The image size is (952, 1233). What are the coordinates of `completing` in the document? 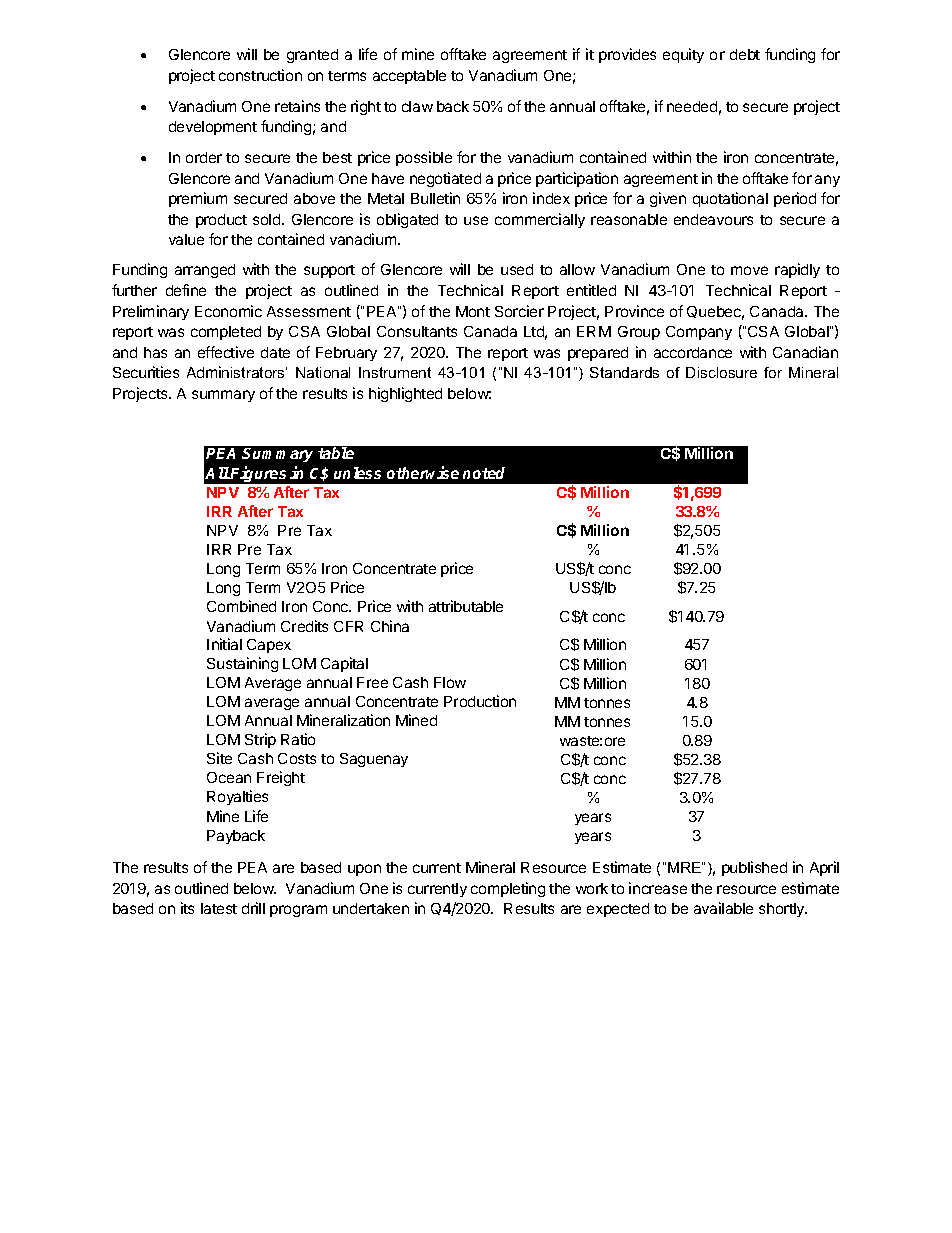 It's located at (508, 889).
